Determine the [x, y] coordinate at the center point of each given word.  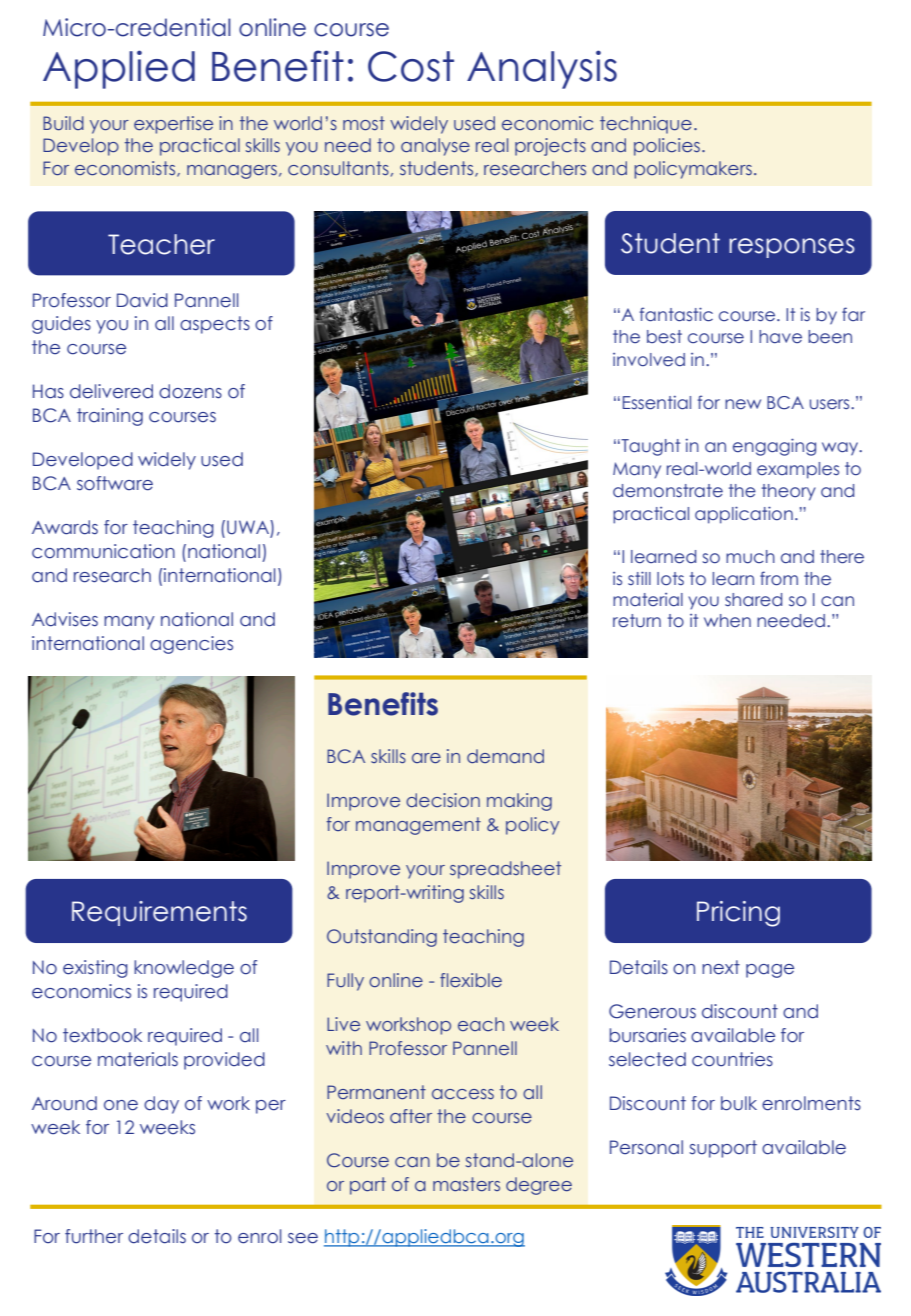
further [94, 1236]
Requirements [159, 913]
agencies [191, 645]
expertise [173, 125]
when [727, 621]
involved [649, 360]
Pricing [738, 914]
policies [667, 147]
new [743, 404]
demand [505, 756]
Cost [411, 66]
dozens [190, 391]
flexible [471, 980]
